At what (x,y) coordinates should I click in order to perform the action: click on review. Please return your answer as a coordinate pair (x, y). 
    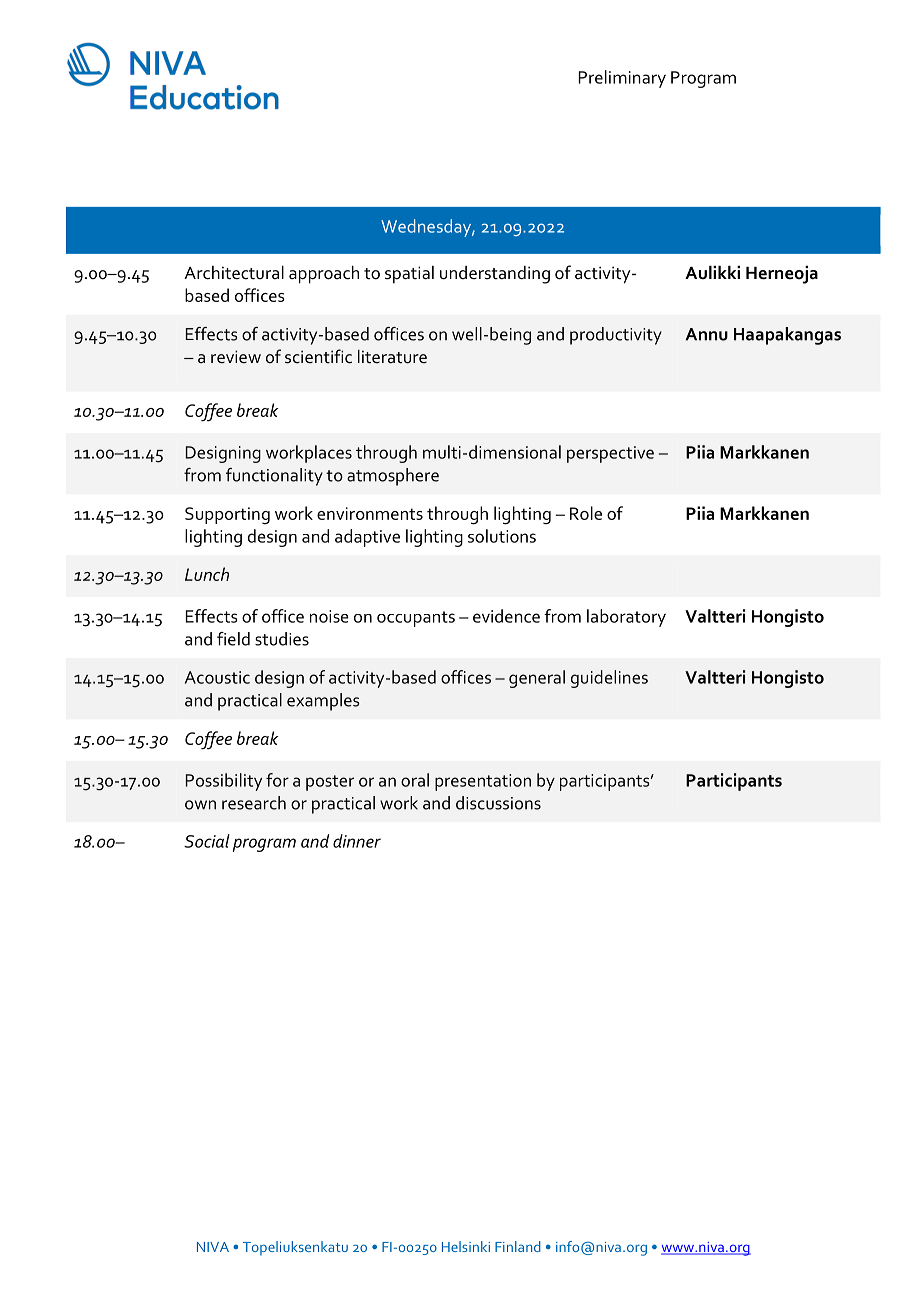
    Looking at the image, I should click on (236, 356).
